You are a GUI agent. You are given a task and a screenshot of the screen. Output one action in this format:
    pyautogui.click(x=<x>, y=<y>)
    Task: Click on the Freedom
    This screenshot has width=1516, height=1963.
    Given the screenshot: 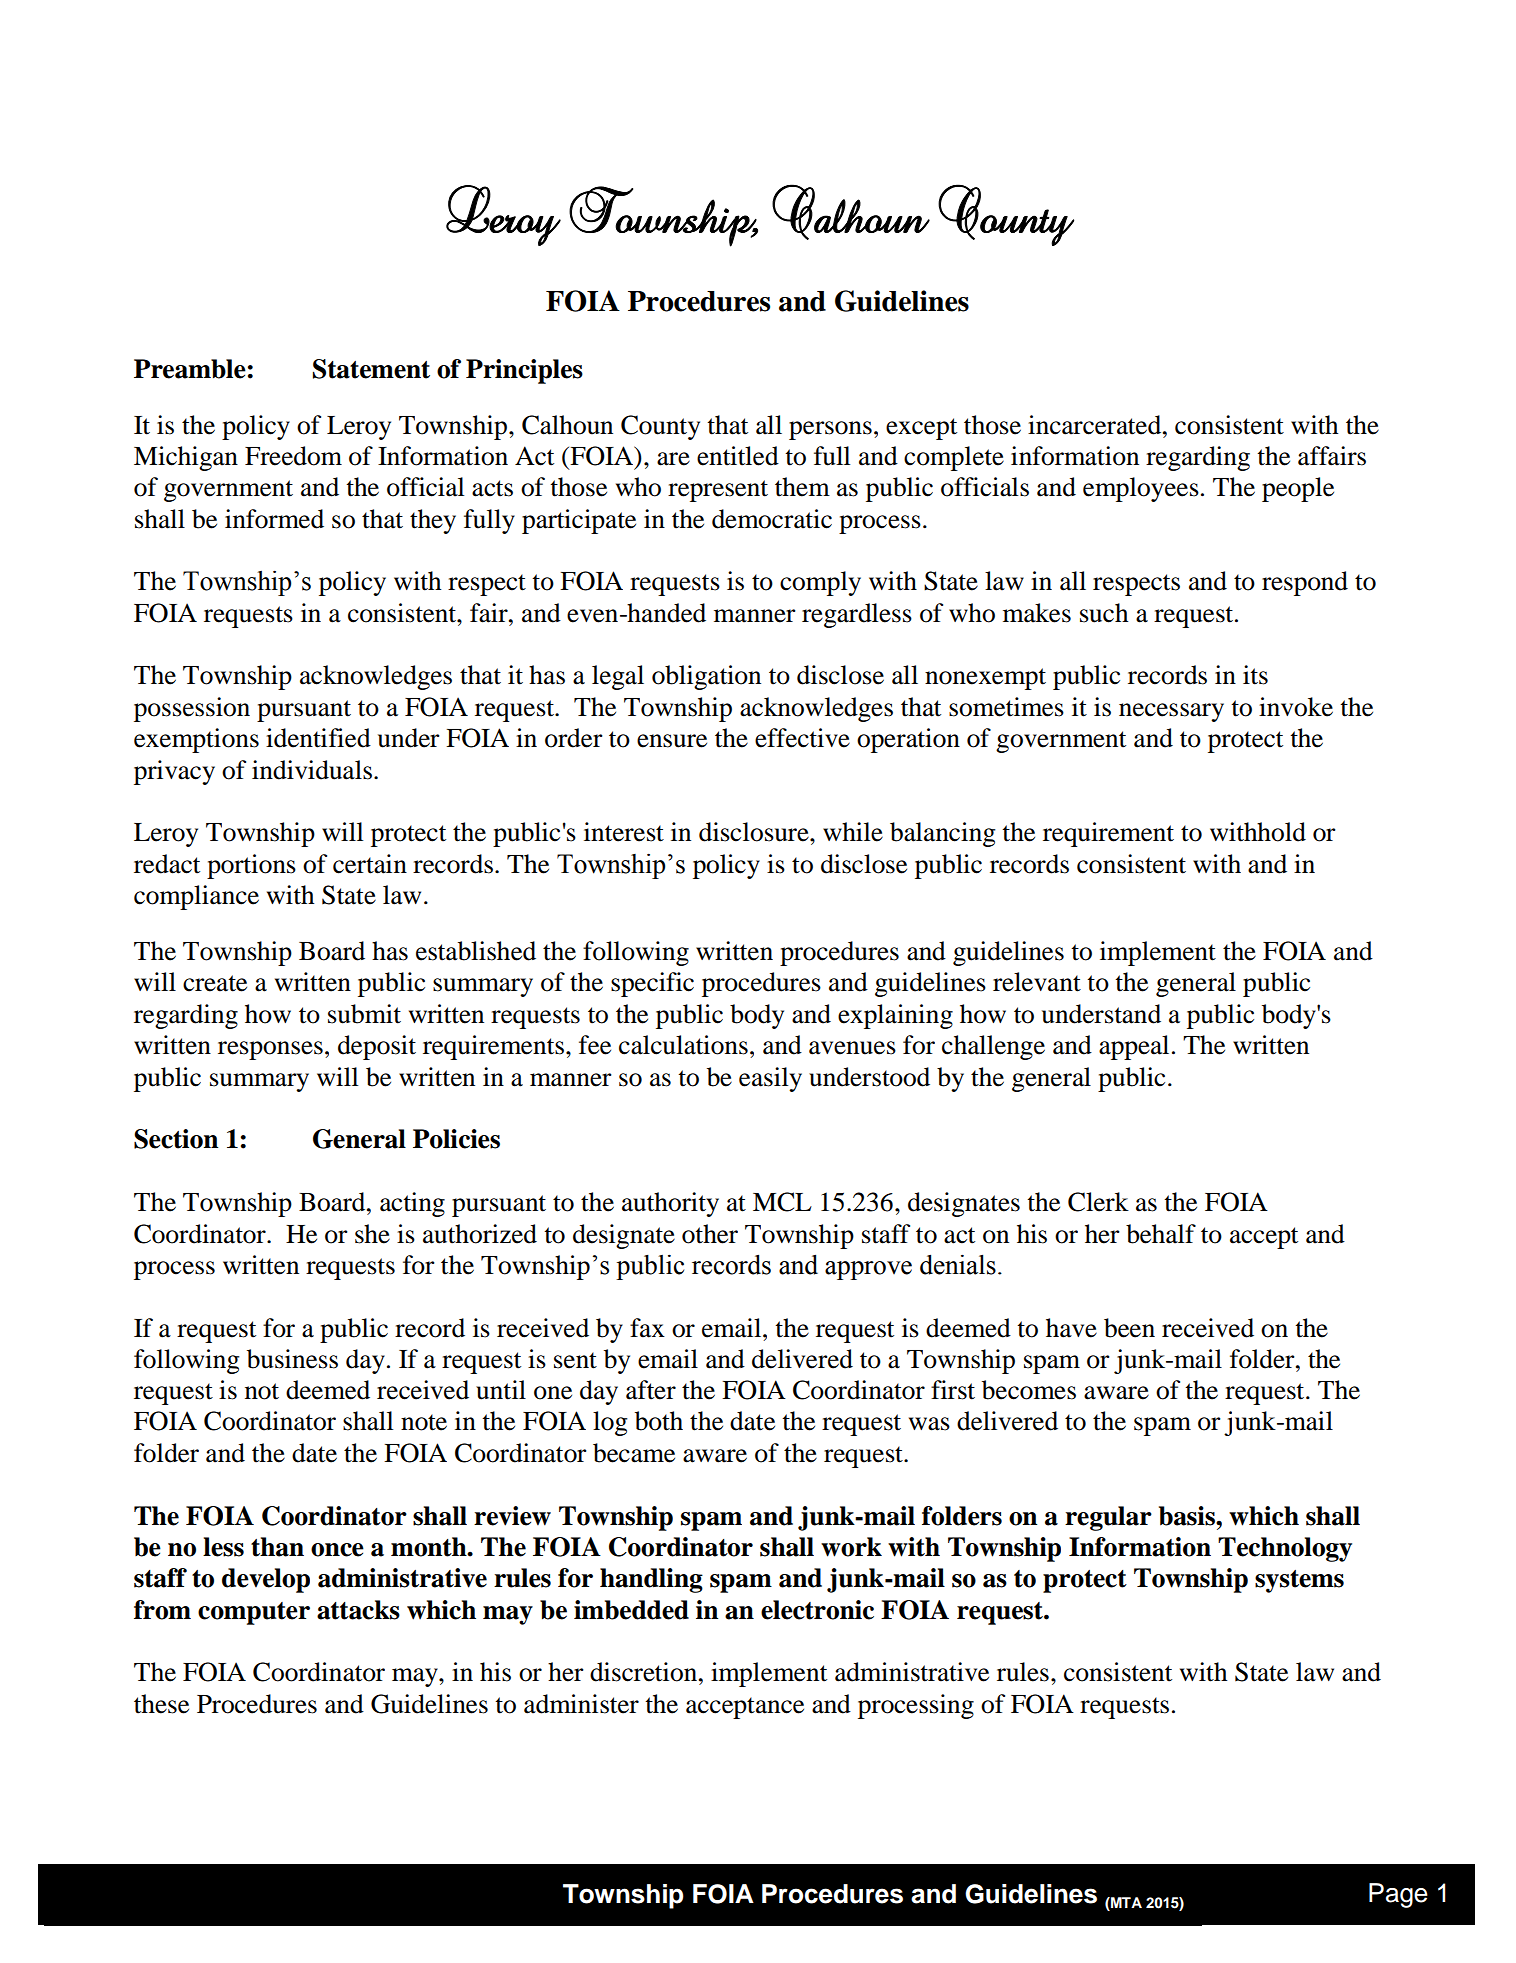 What is the action you would take?
    pyautogui.click(x=293, y=456)
